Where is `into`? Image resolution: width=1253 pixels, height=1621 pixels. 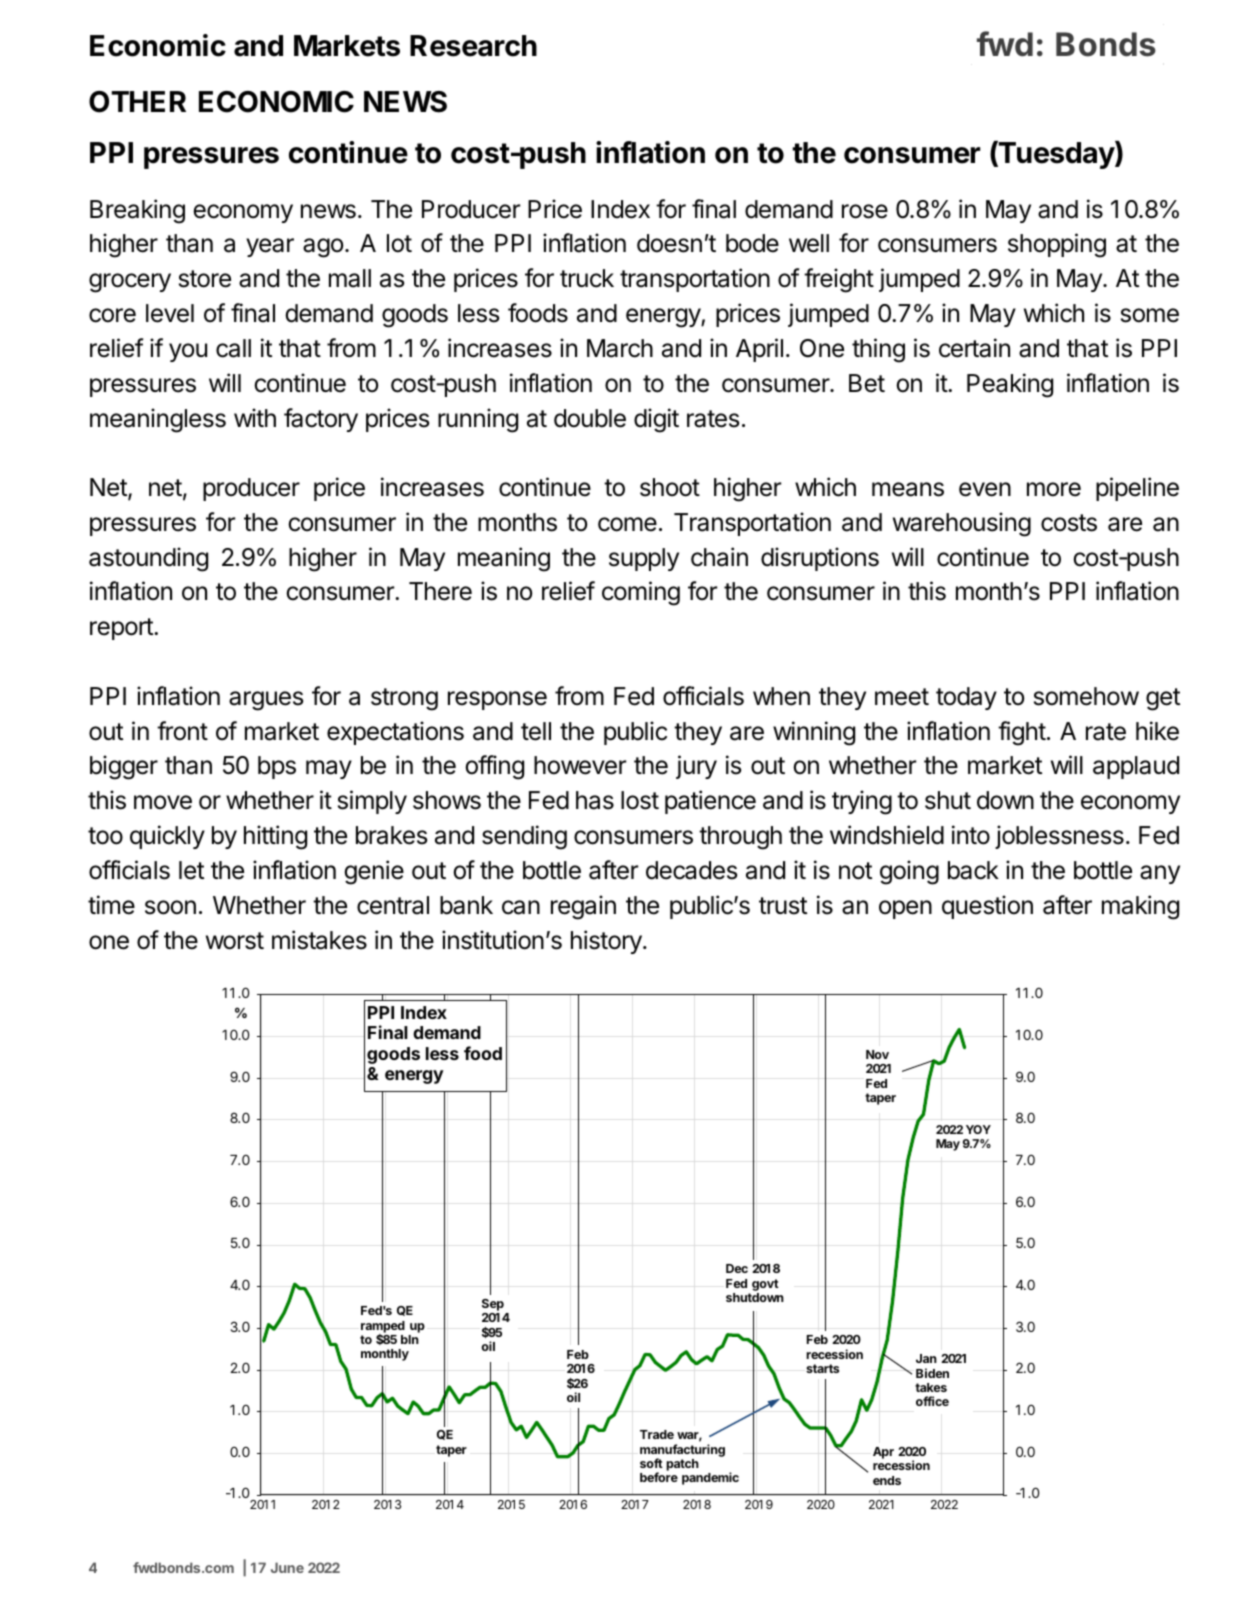
into is located at coordinates (971, 835).
